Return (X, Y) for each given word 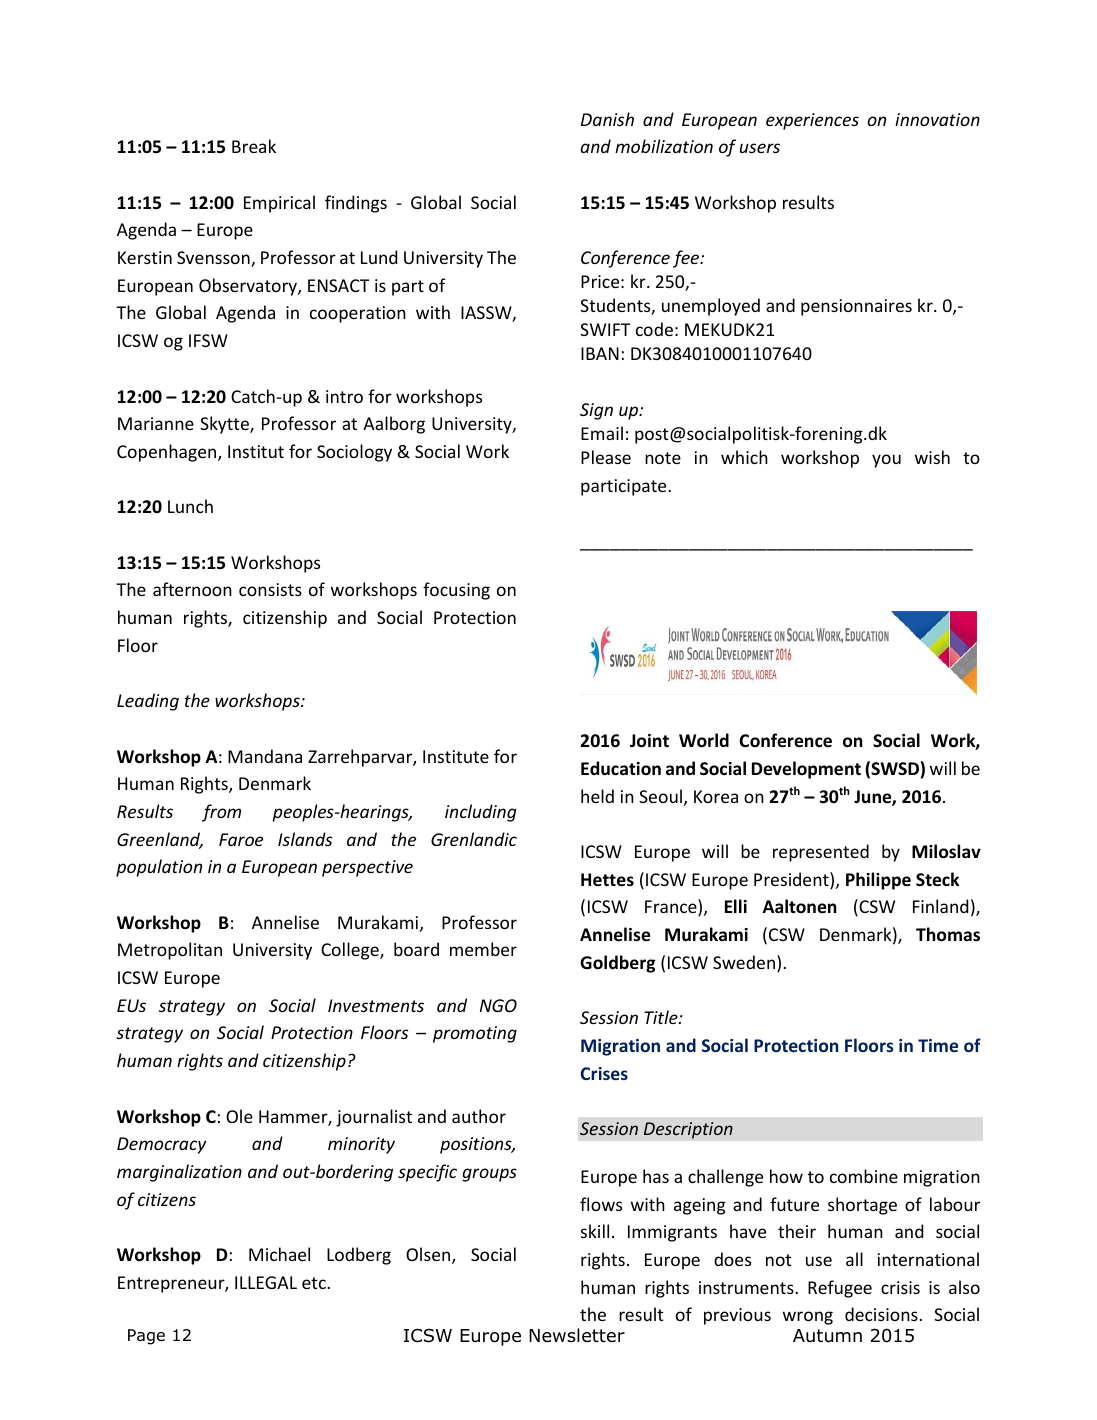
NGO (498, 1005)
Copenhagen (168, 453)
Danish (607, 119)
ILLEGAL (266, 1282)
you (886, 461)
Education (621, 768)
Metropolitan (170, 951)
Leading (148, 702)
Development (806, 770)
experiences (812, 121)
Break (254, 146)
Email (602, 433)
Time (938, 1045)
